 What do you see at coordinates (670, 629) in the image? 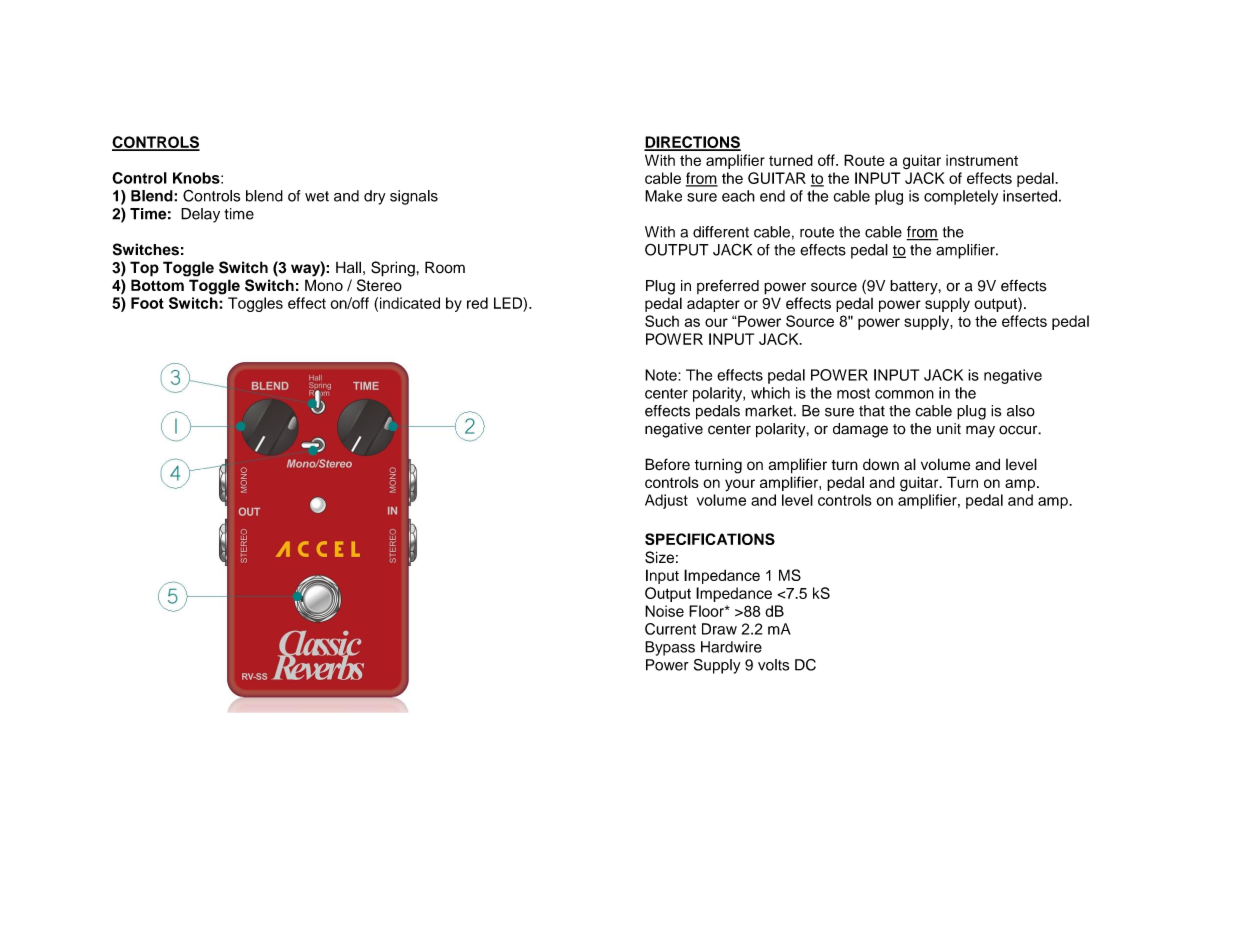
I see `Current` at bounding box center [670, 629].
